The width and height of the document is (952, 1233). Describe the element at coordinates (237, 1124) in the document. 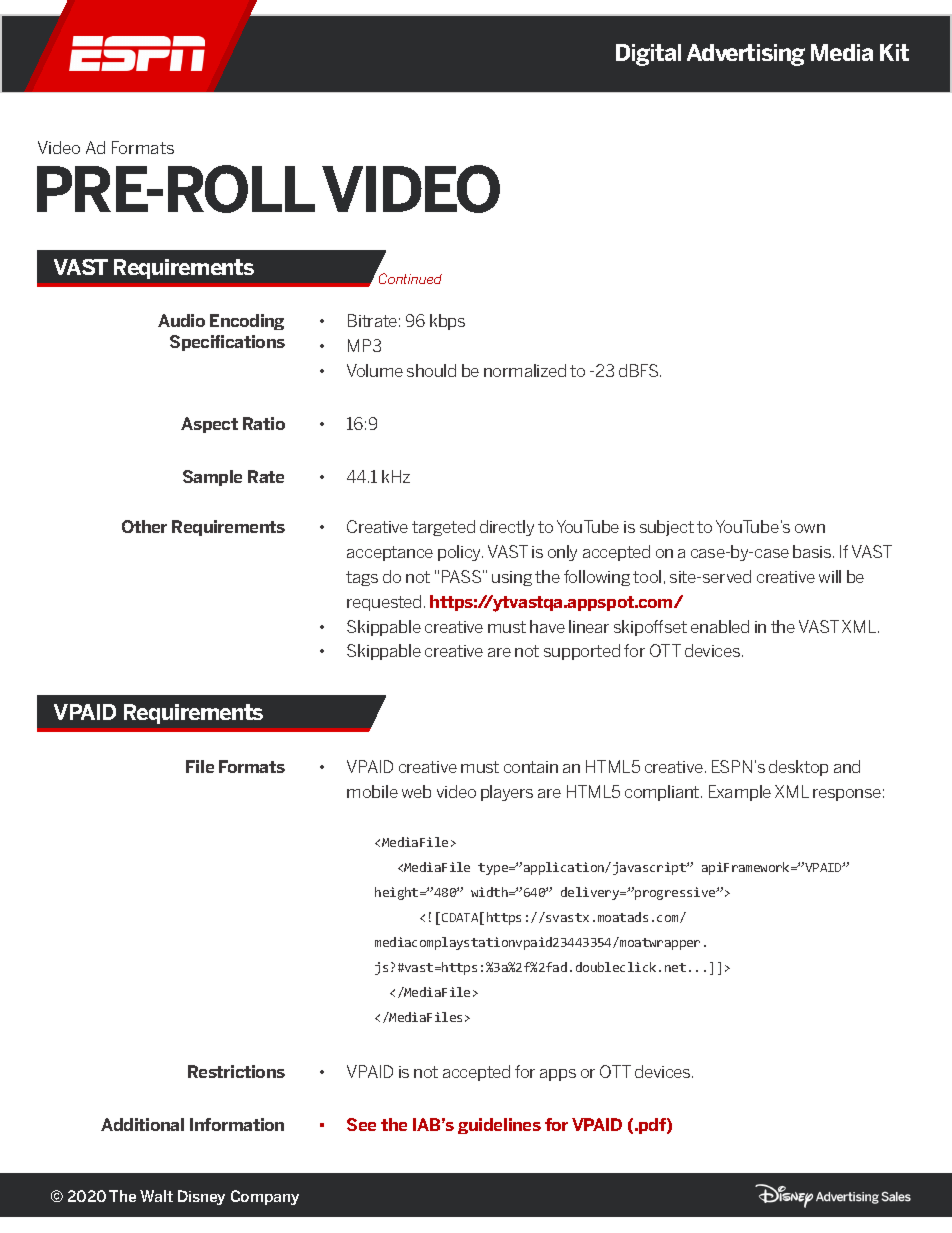

I see `Information` at that location.
